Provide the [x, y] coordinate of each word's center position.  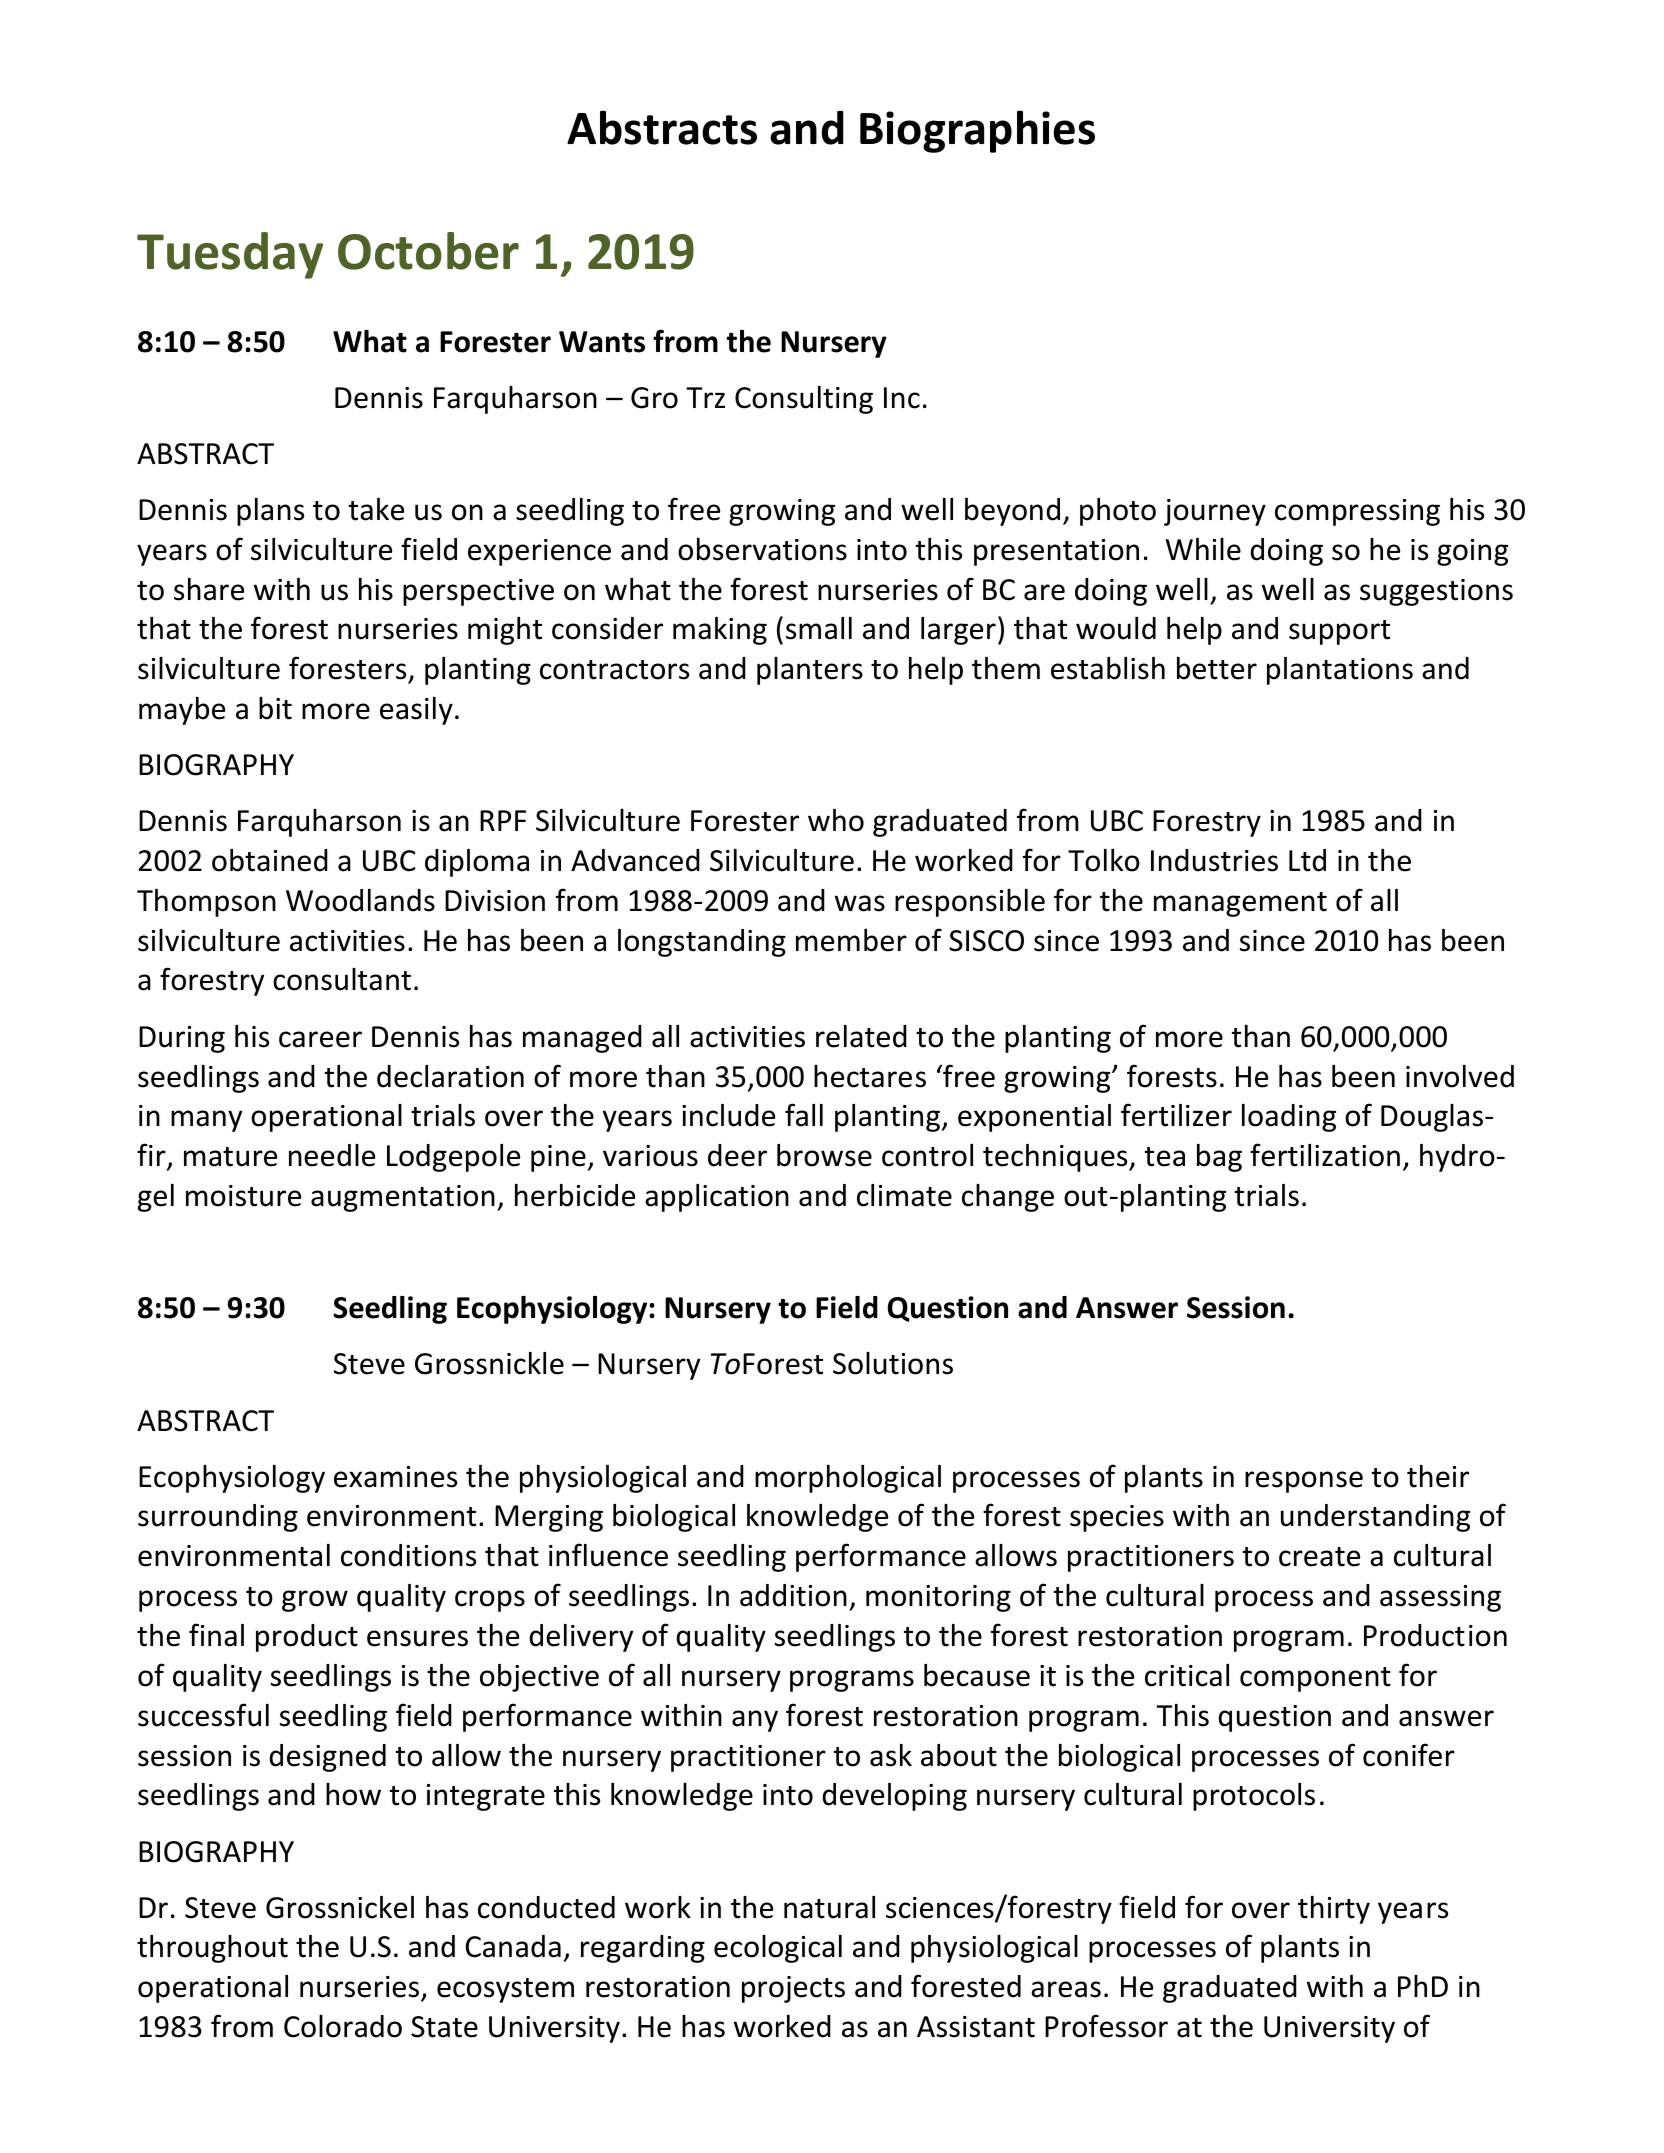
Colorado [343, 2026]
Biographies [977, 131]
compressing [1357, 512]
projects [793, 1989]
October [428, 251]
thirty [1334, 1910]
